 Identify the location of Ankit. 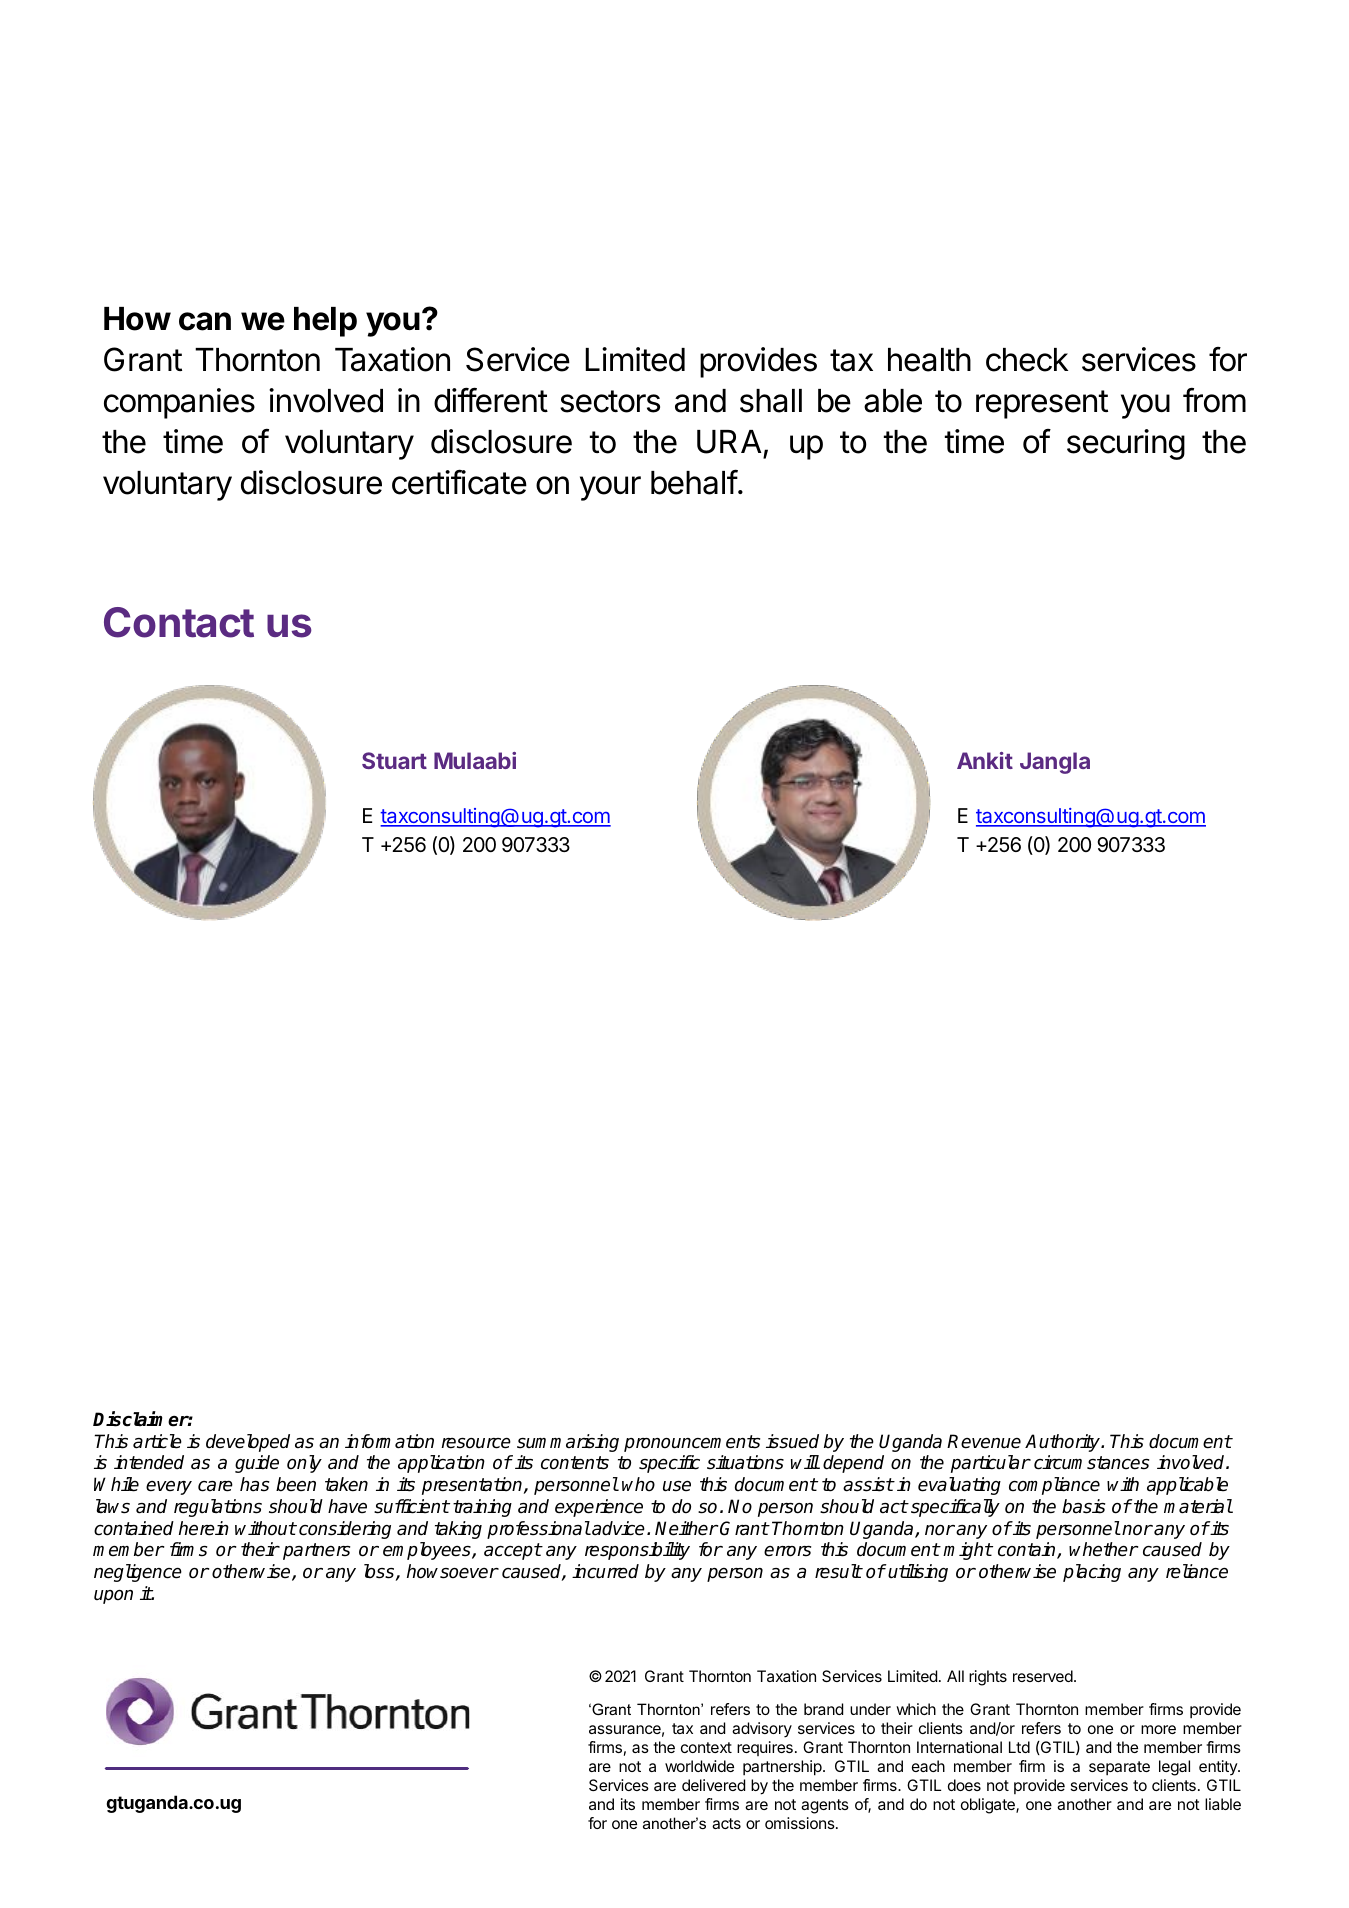
(985, 760).
